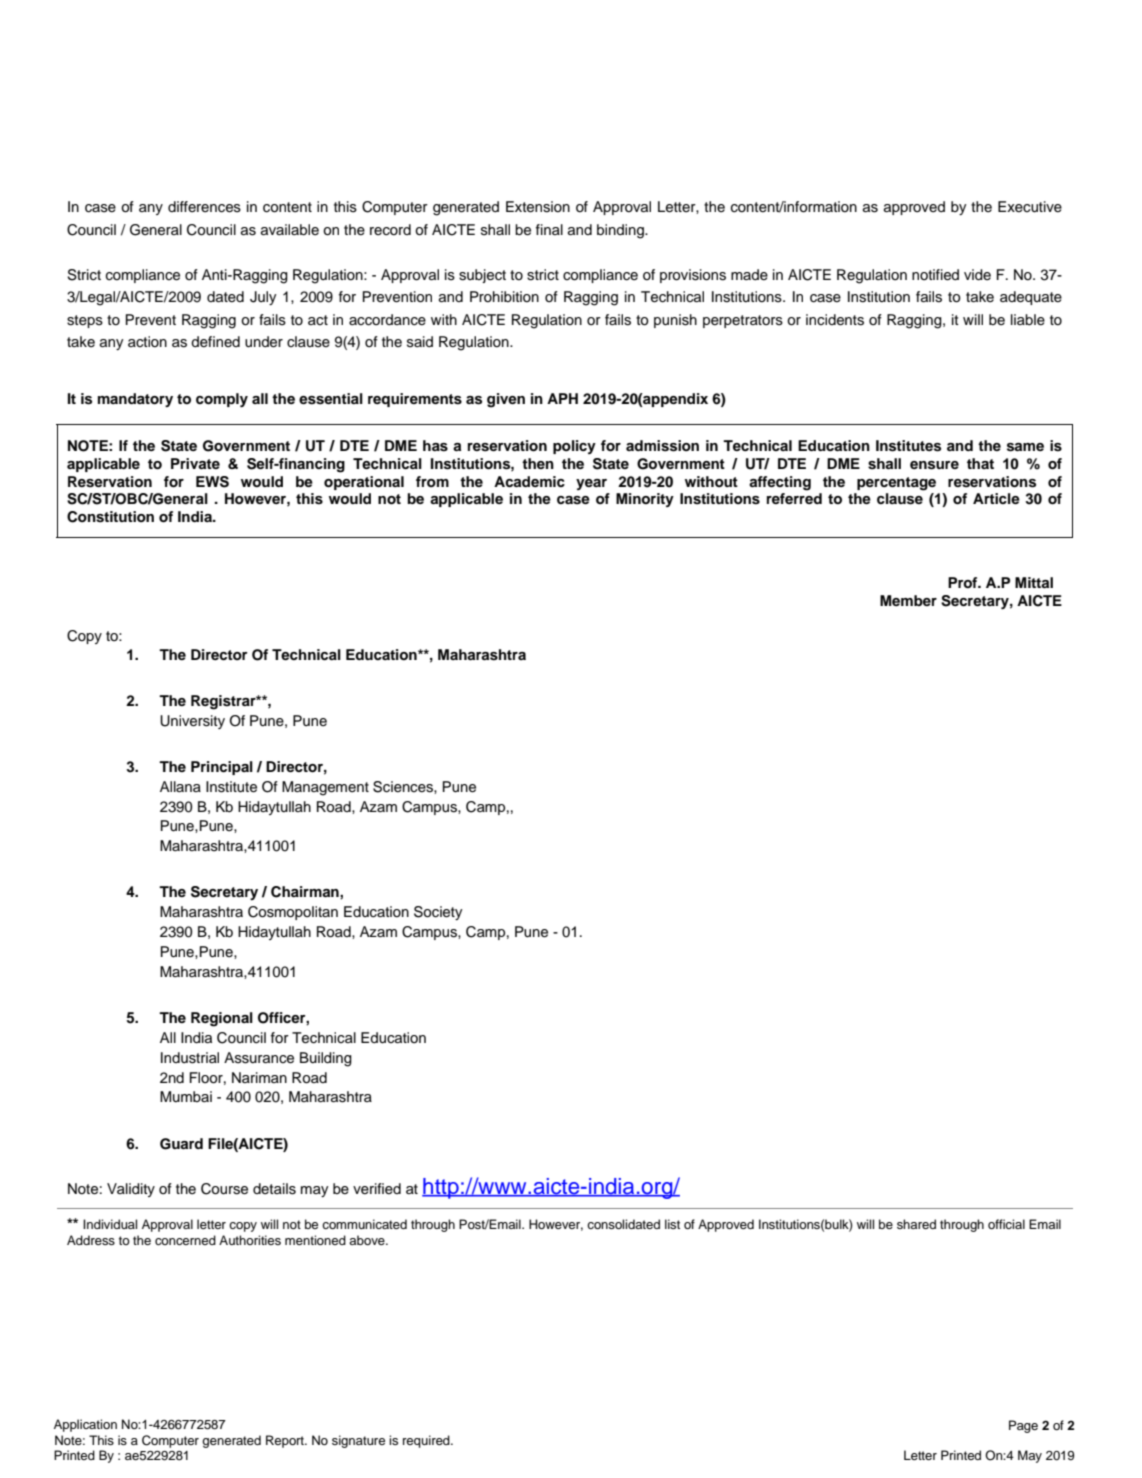 The height and width of the screenshot is (1478, 1142). I want to click on differences, so click(204, 207).
